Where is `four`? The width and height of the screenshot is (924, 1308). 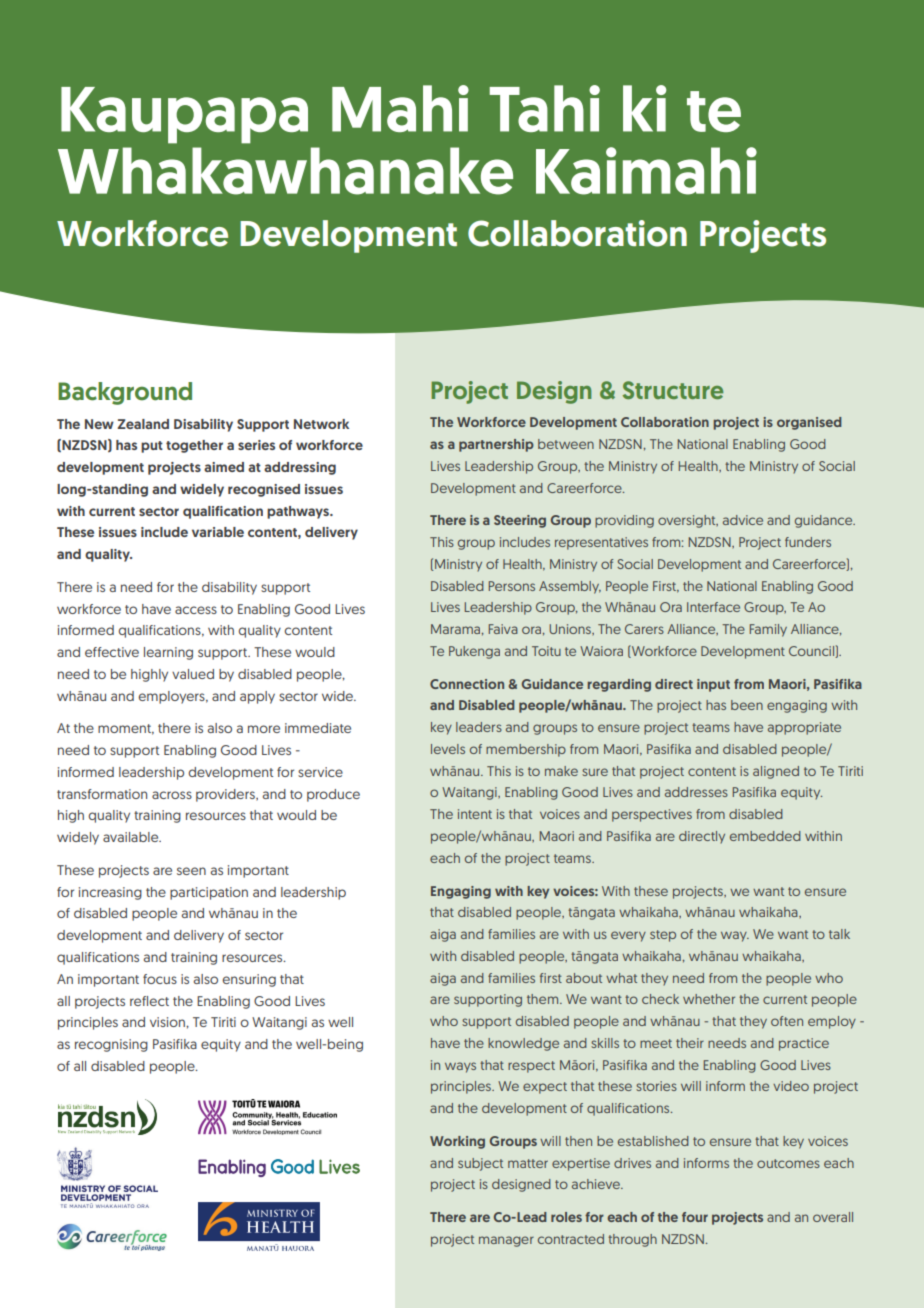
four is located at coordinates (695, 1217).
